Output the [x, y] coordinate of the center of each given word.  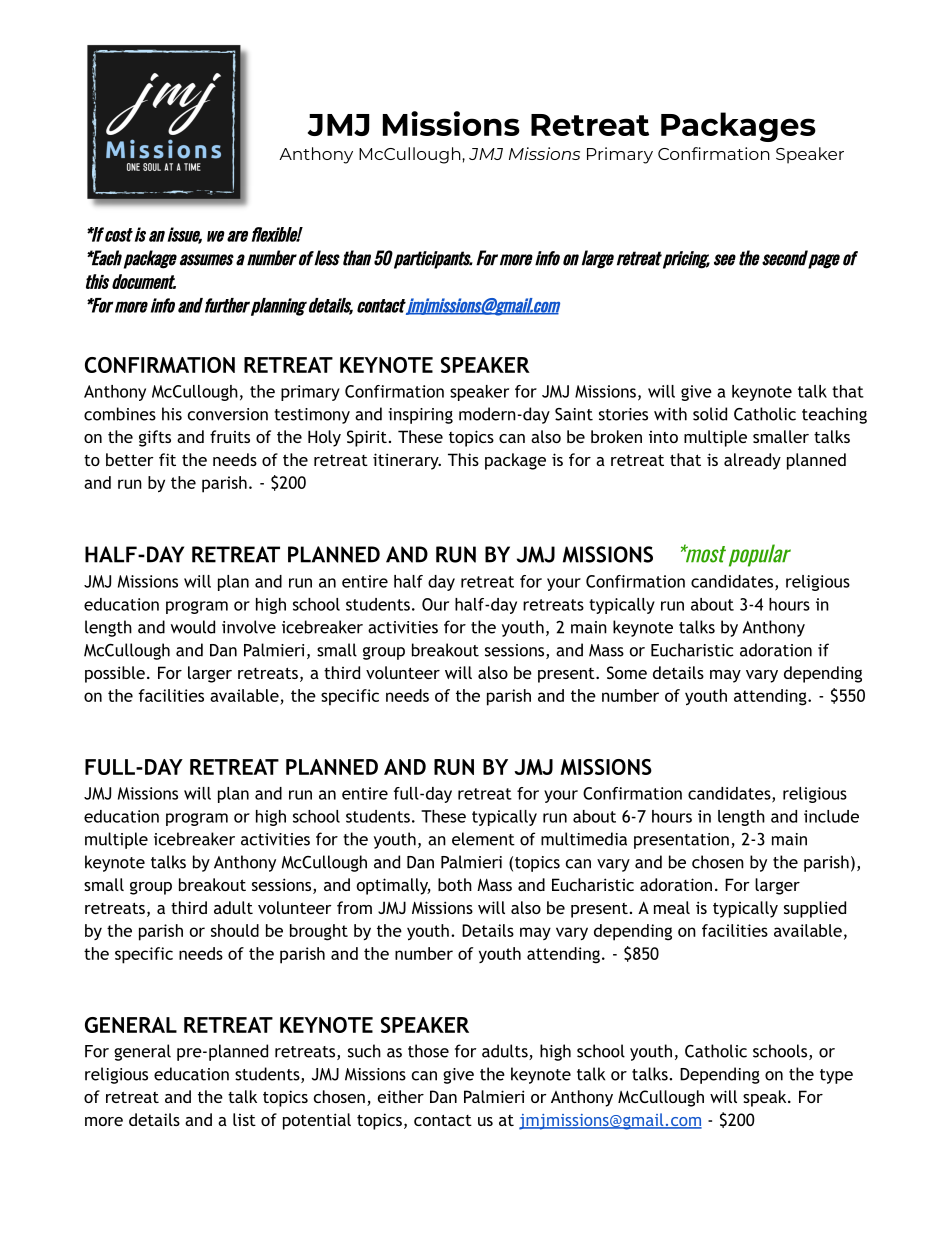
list [244, 1119]
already [752, 461]
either [401, 1096]
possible [115, 674]
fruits [230, 436]
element [483, 839]
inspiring [420, 416]
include [831, 816]
